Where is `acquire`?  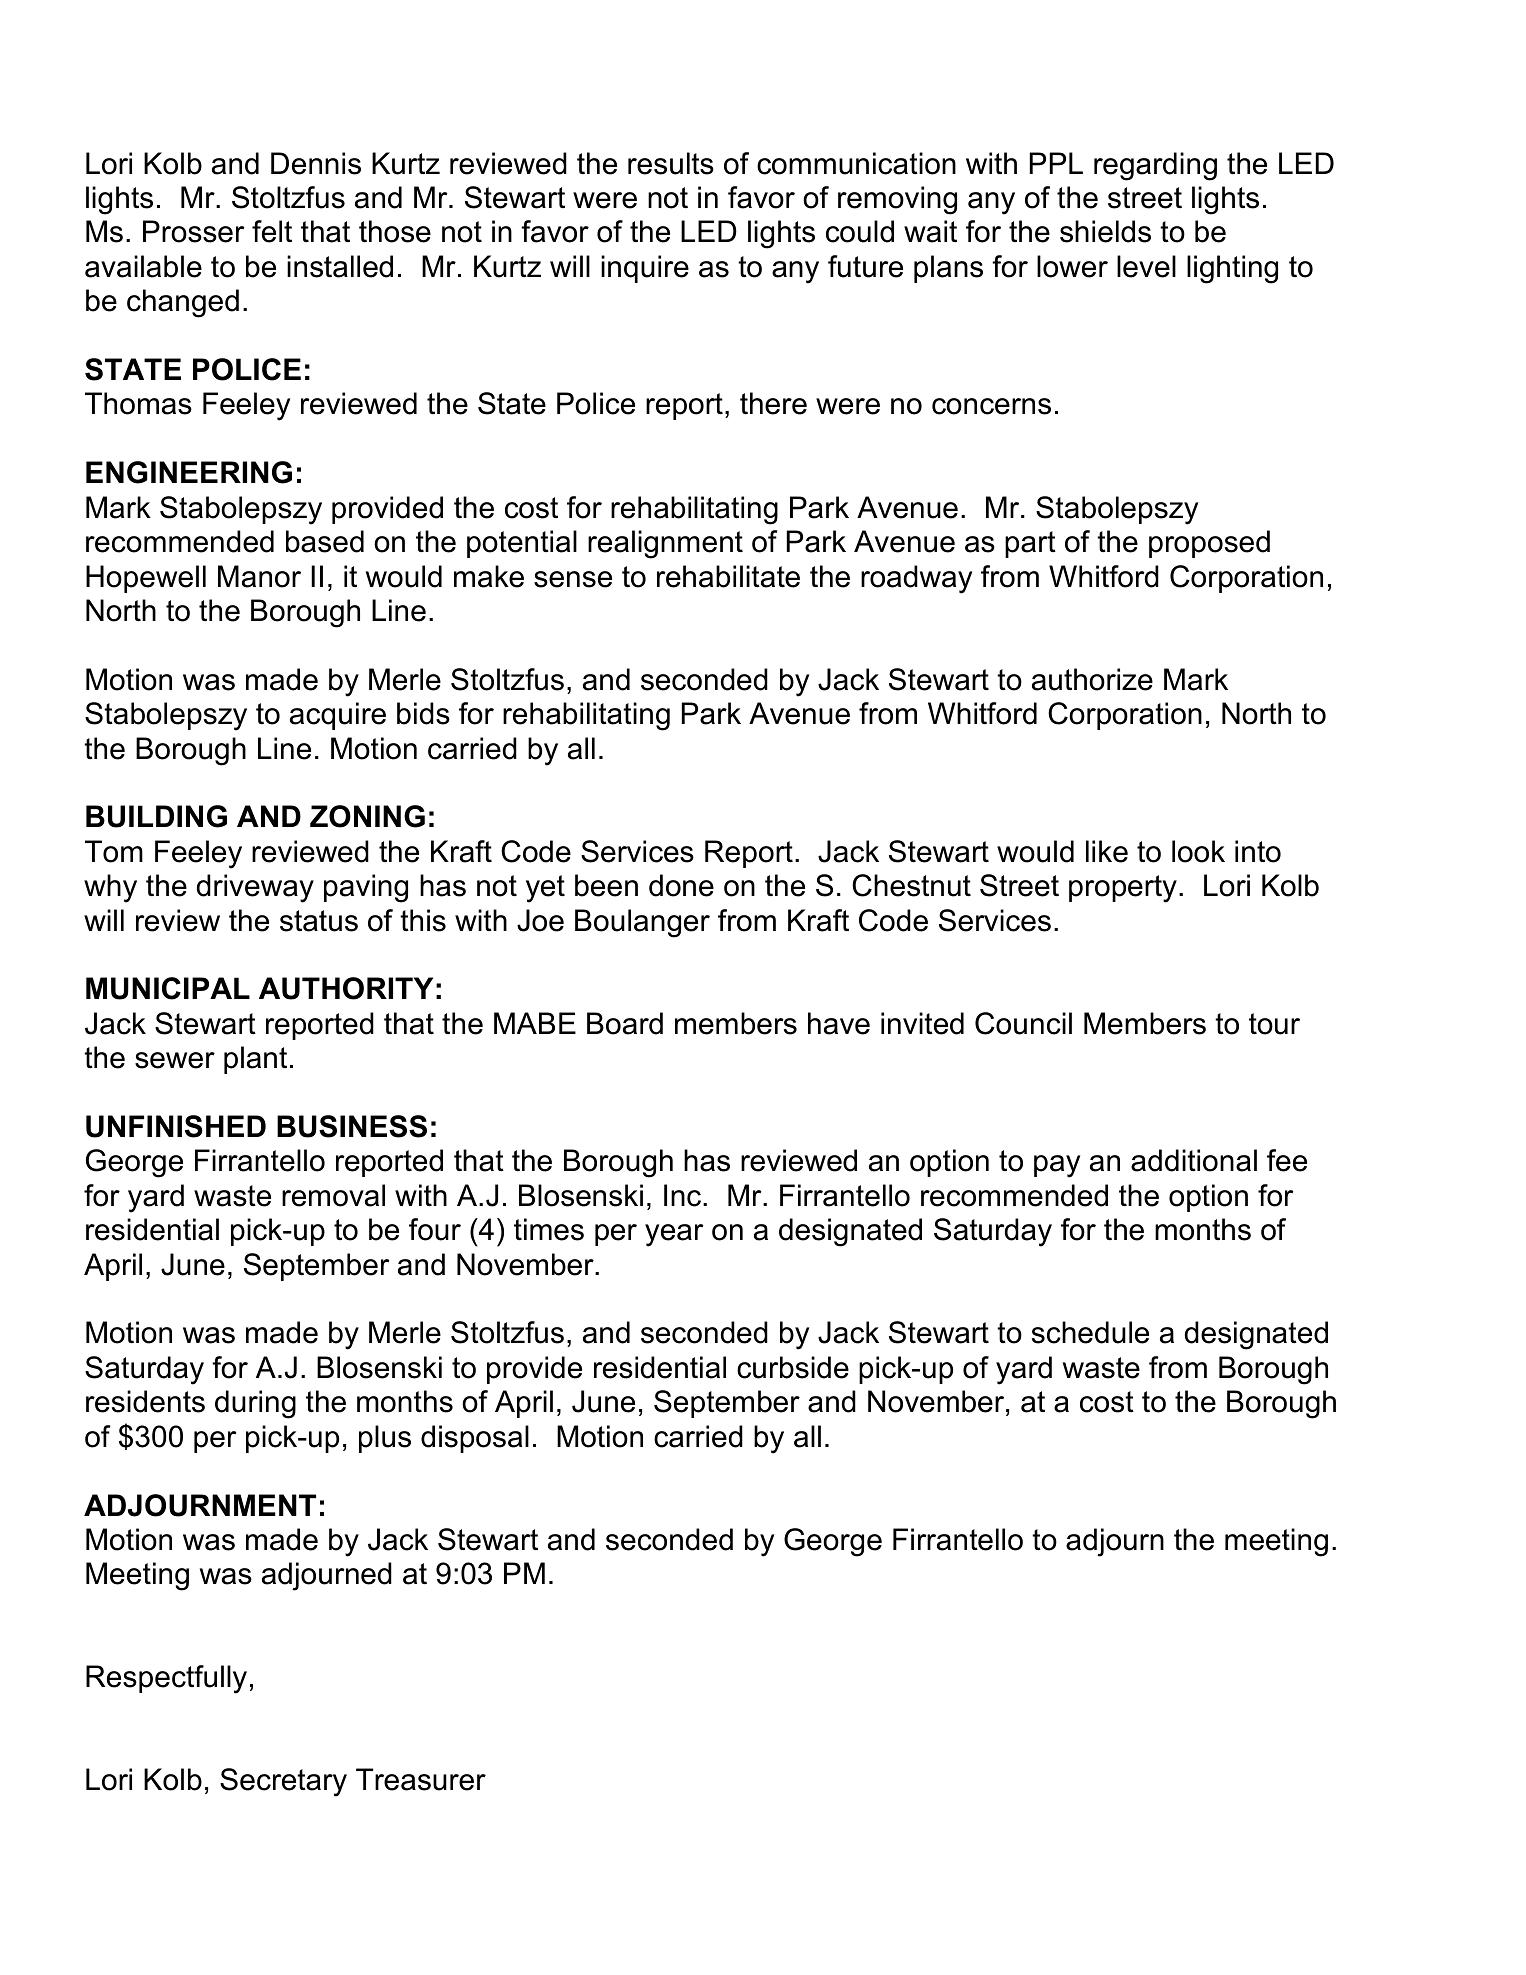
acquire is located at coordinates (338, 716).
